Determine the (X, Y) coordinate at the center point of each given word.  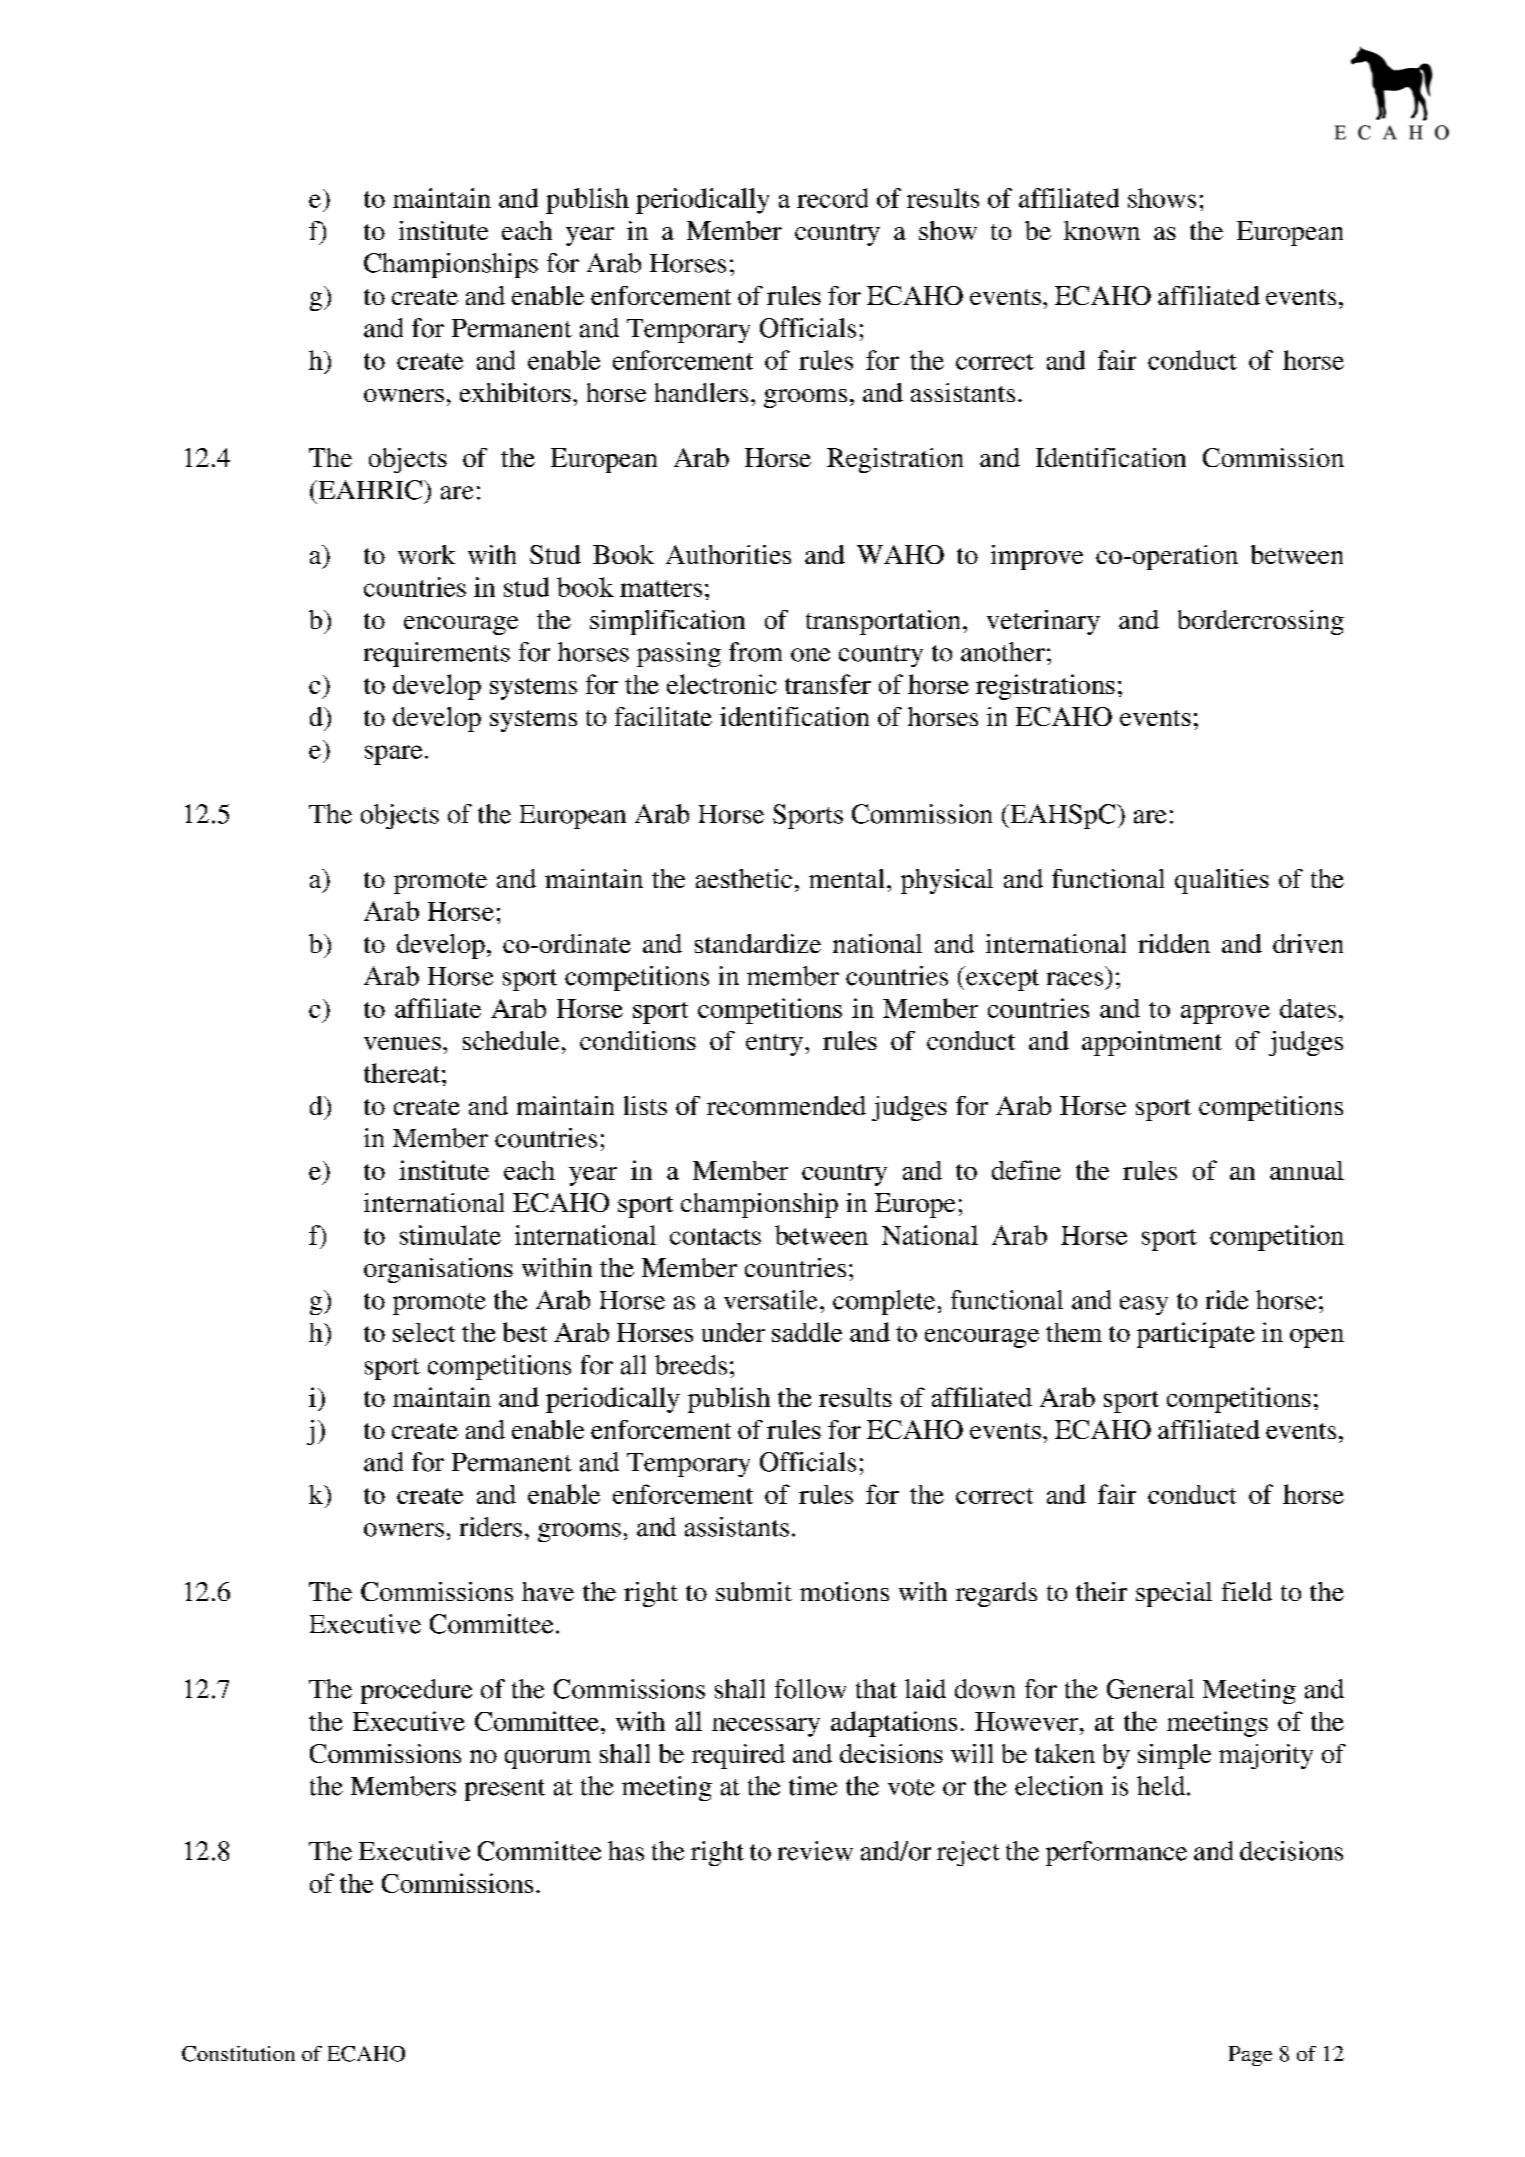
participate (1196, 1335)
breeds (691, 1365)
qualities (1222, 881)
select (424, 1332)
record (832, 198)
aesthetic (744, 878)
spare (393, 755)
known (1102, 230)
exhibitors (515, 392)
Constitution (238, 2054)
